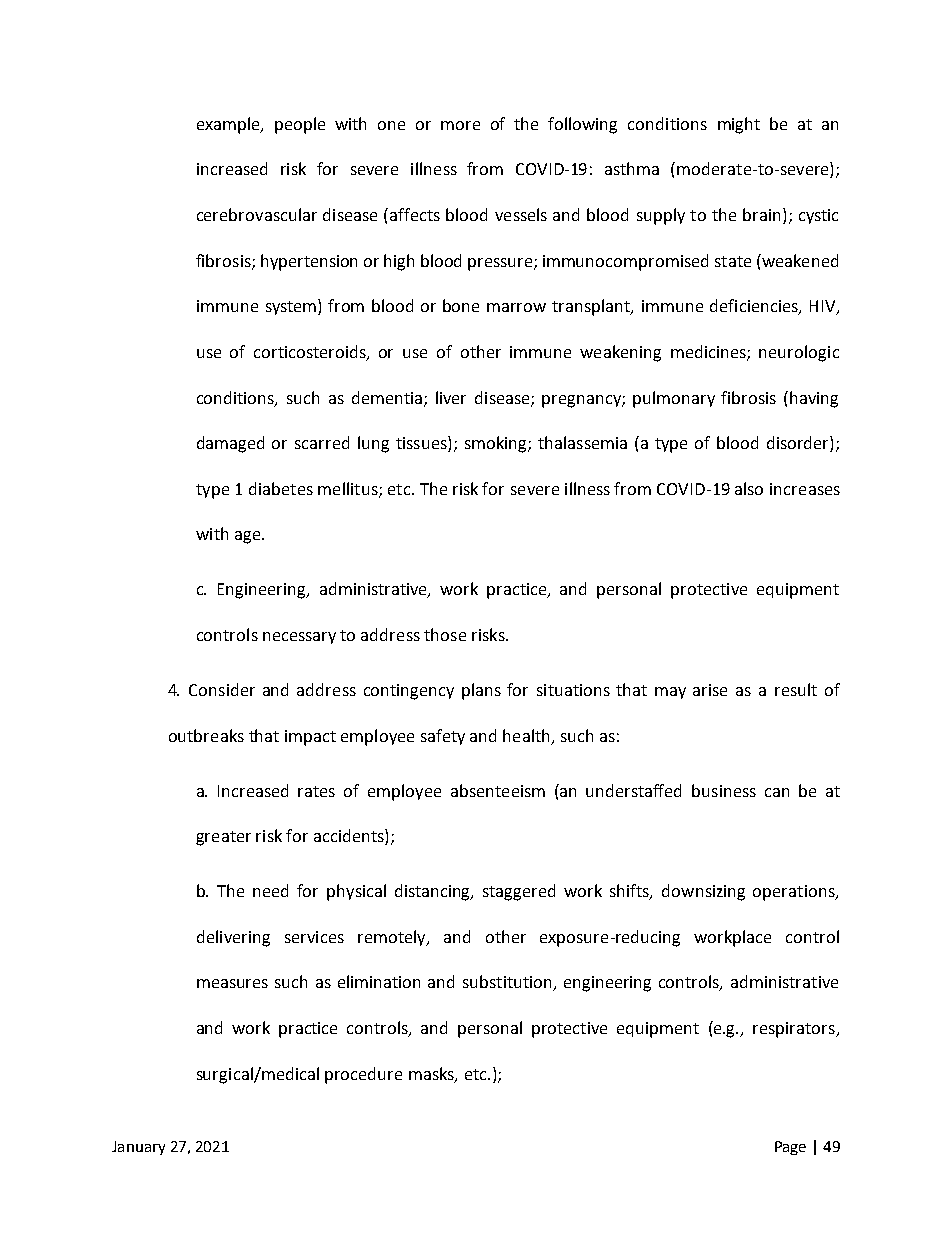 The image size is (952, 1233). Describe the element at coordinates (229, 125) in the screenshot. I see `example` at that location.
